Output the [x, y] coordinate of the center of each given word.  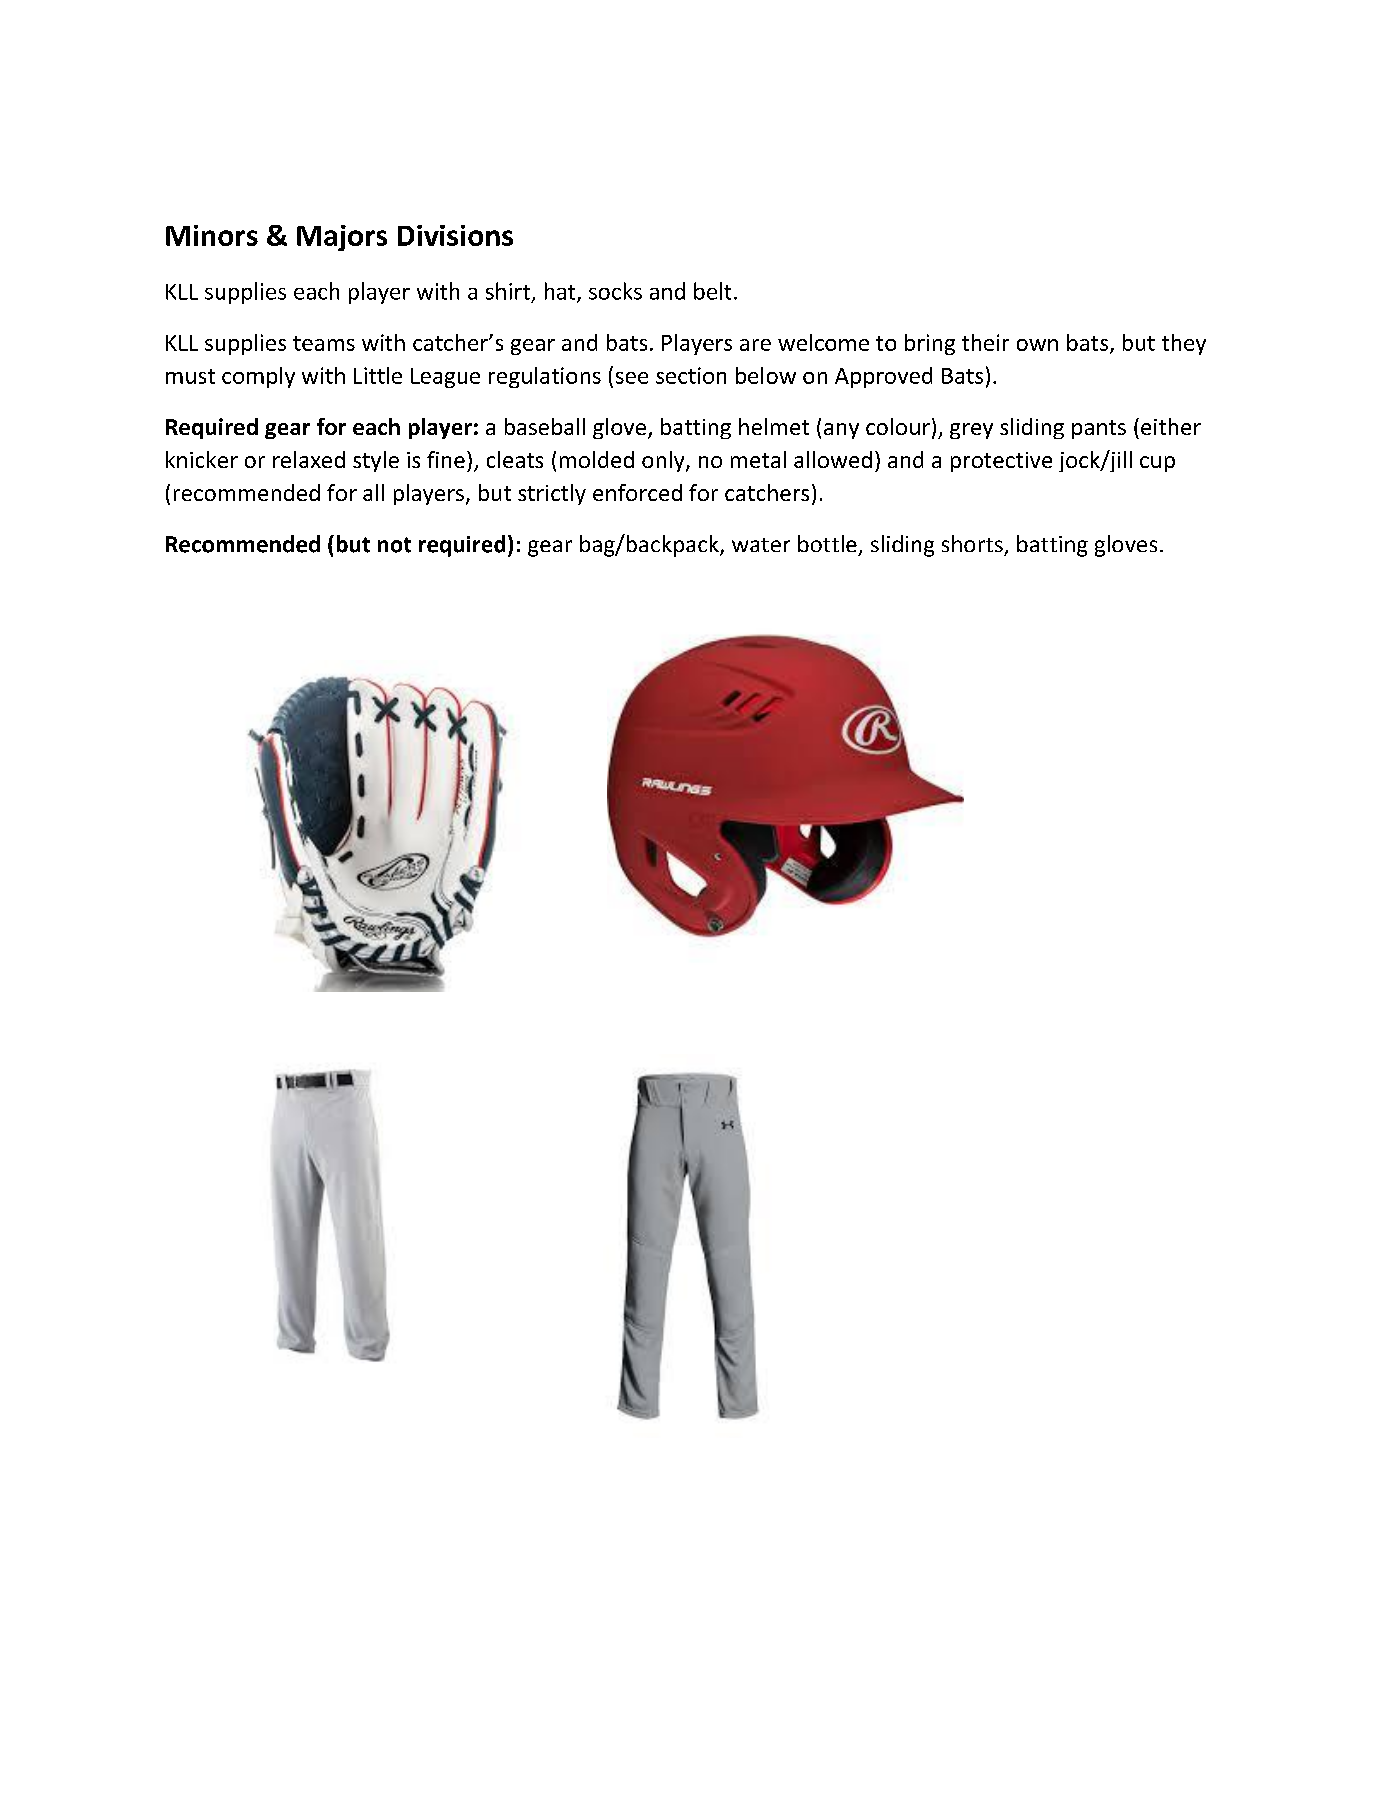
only [664, 461]
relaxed [309, 459]
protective [1001, 462]
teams [324, 343]
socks [615, 291]
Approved [883, 377]
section [691, 375]
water [761, 545]
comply [258, 377]
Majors [342, 238]
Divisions [455, 235]
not [394, 545]
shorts [972, 543]
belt [712, 291]
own [1037, 345]
